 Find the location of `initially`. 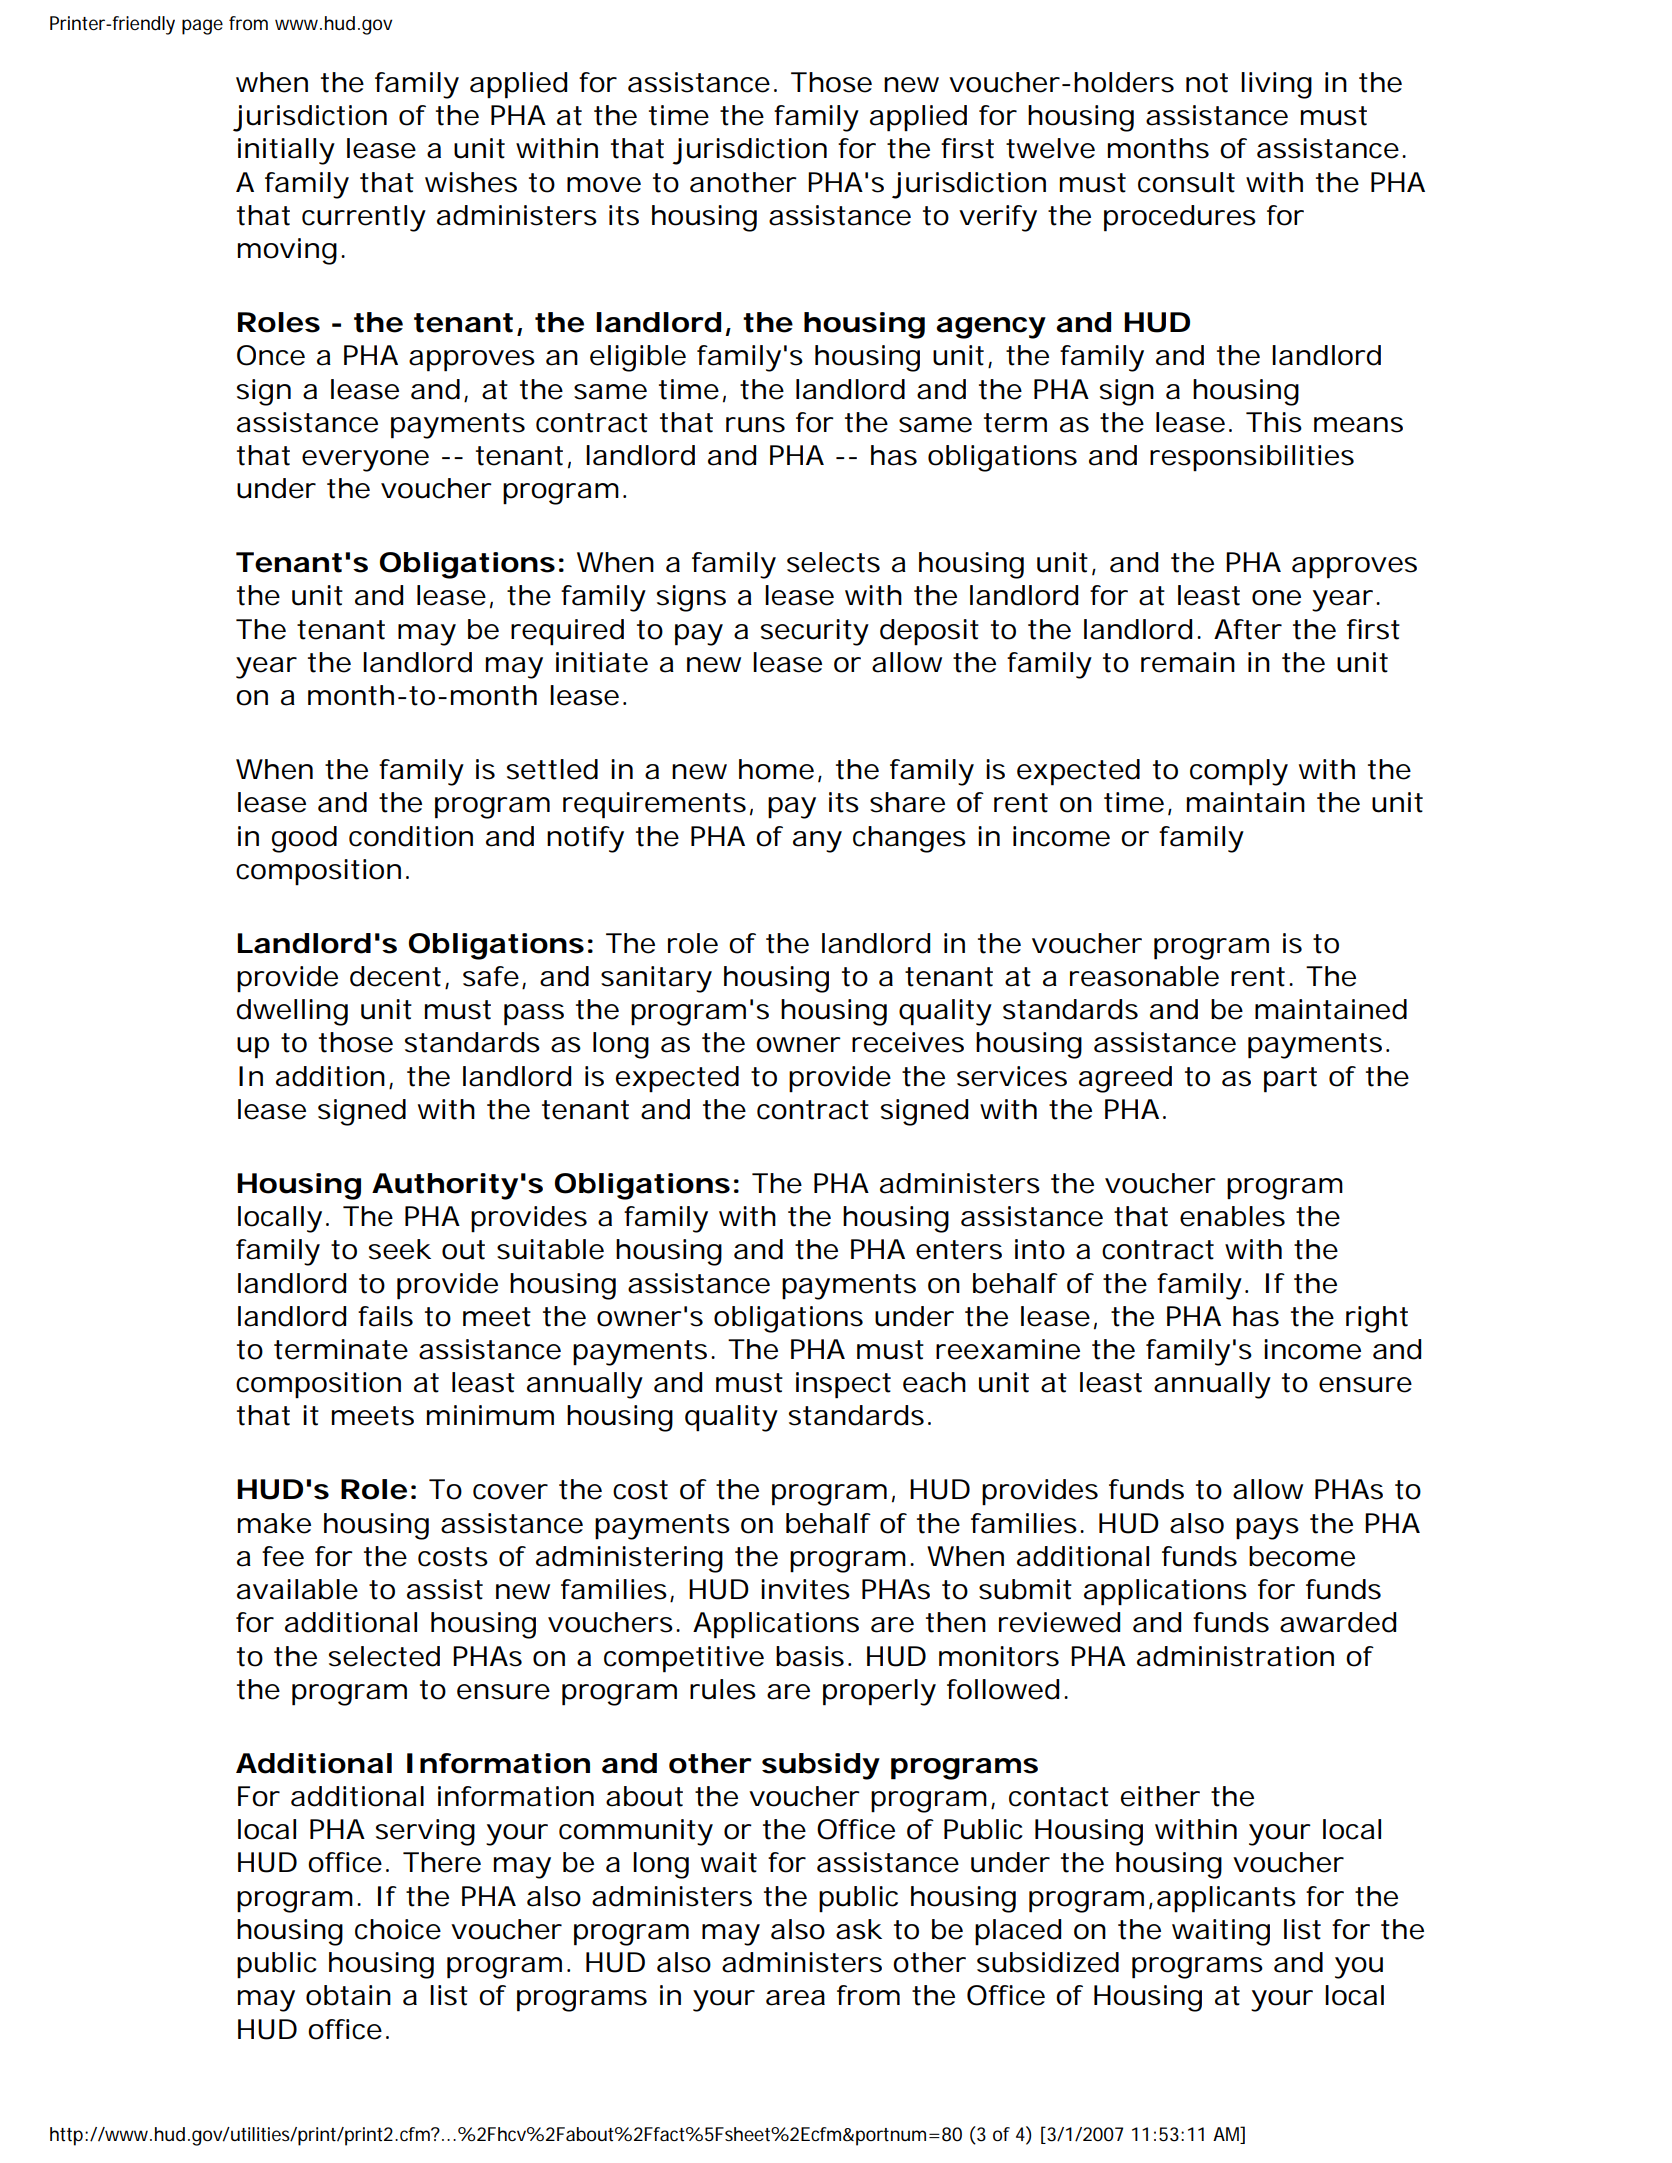

initially is located at coordinates (286, 151).
